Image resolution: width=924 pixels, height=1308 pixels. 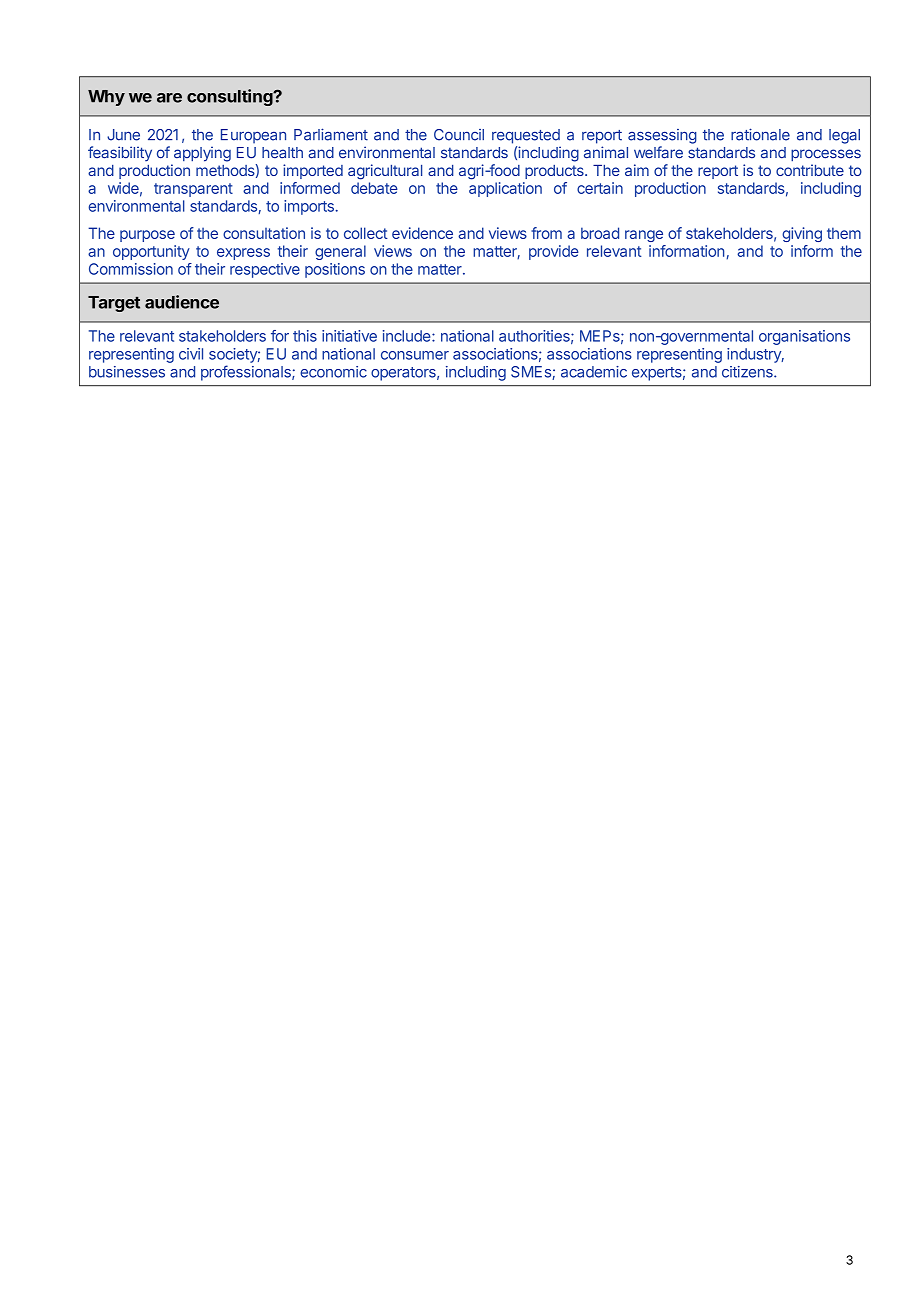 What do you see at coordinates (147, 236) in the screenshot?
I see `purpose` at bounding box center [147, 236].
